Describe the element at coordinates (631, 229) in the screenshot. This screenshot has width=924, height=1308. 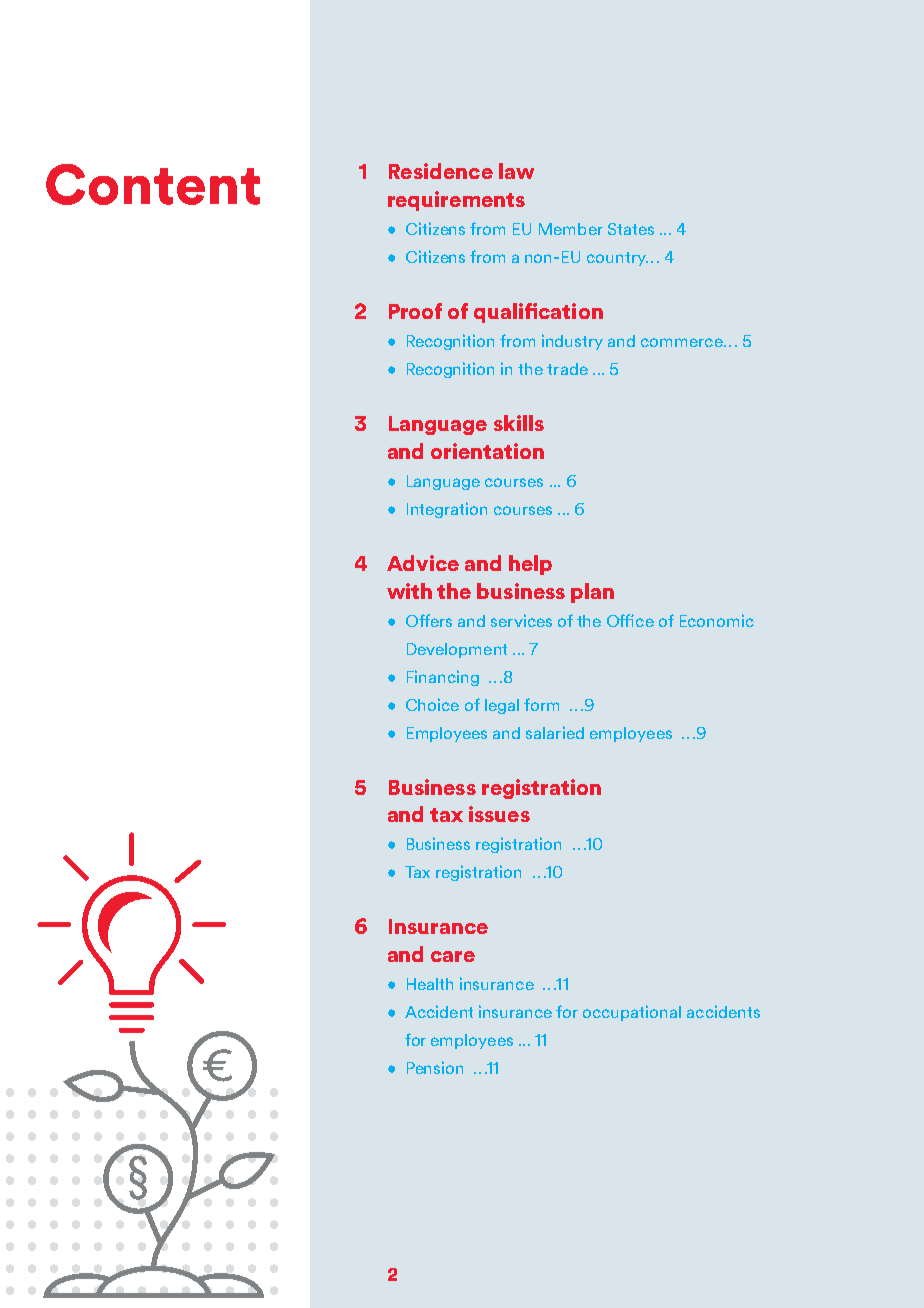
I see `States` at that location.
